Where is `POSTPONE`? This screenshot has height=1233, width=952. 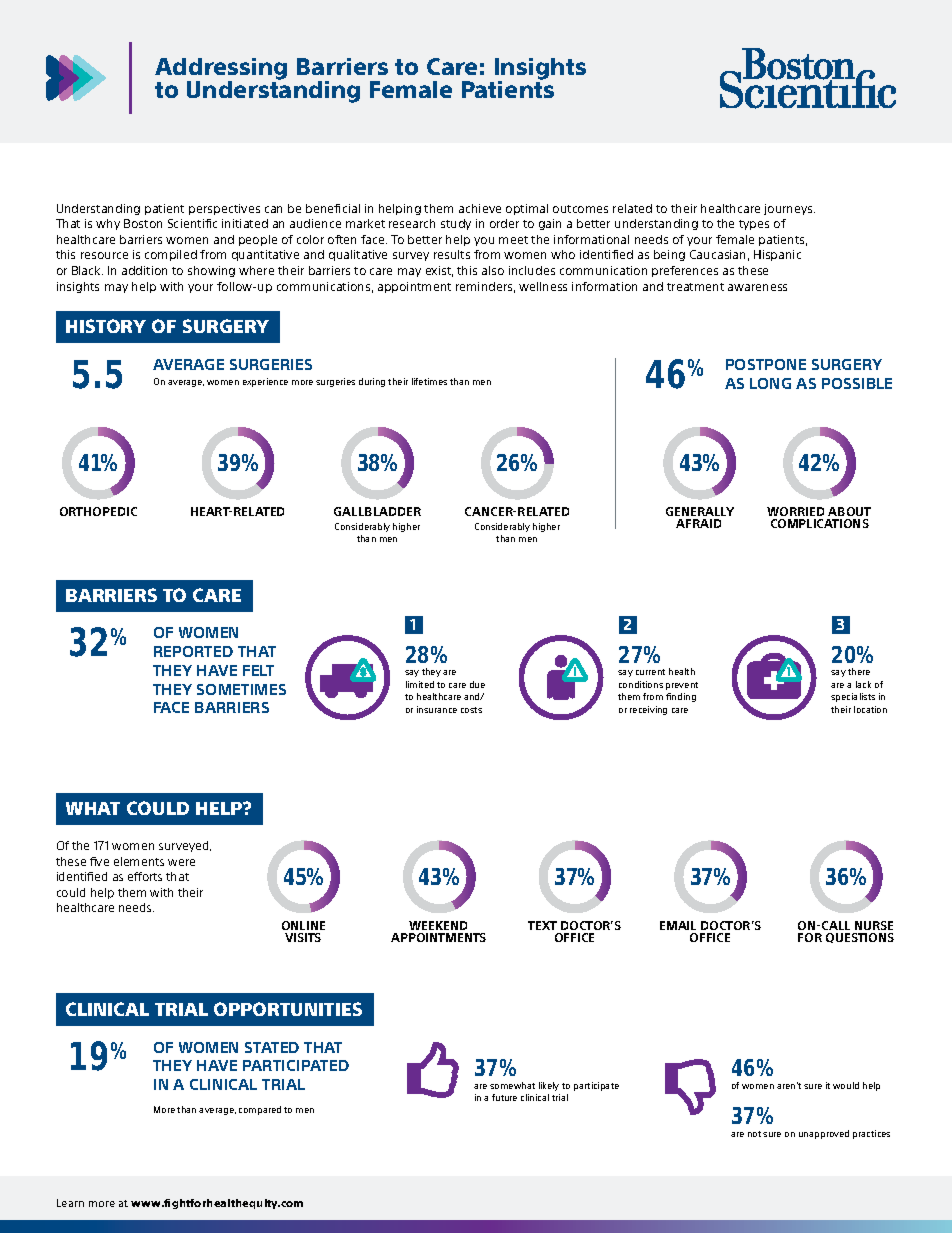 POSTPONE is located at coordinates (766, 364).
